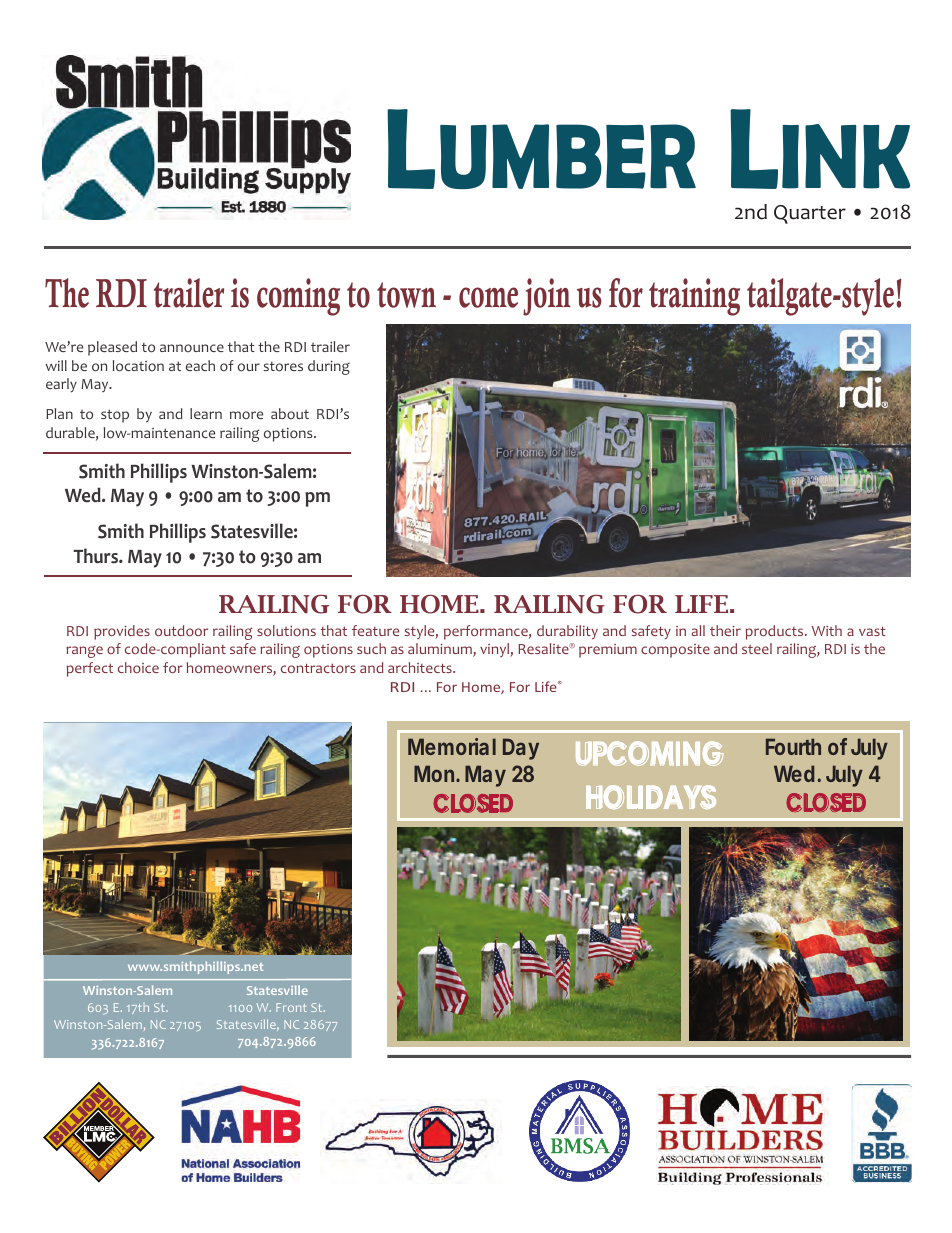  I want to click on Front, so click(291, 1007).
